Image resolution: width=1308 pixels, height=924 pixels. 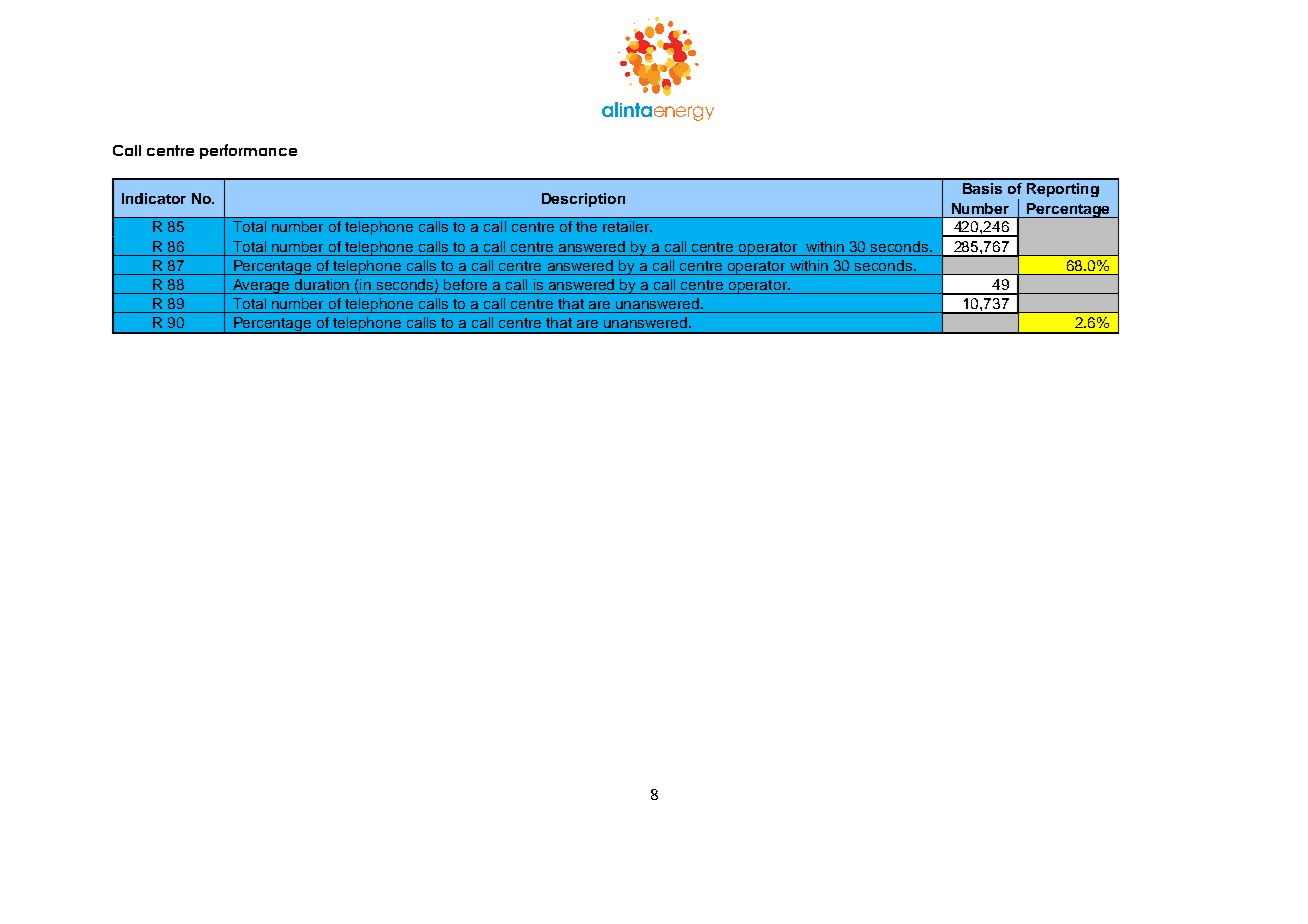 What do you see at coordinates (1063, 190) in the screenshot?
I see `Reporting` at bounding box center [1063, 190].
